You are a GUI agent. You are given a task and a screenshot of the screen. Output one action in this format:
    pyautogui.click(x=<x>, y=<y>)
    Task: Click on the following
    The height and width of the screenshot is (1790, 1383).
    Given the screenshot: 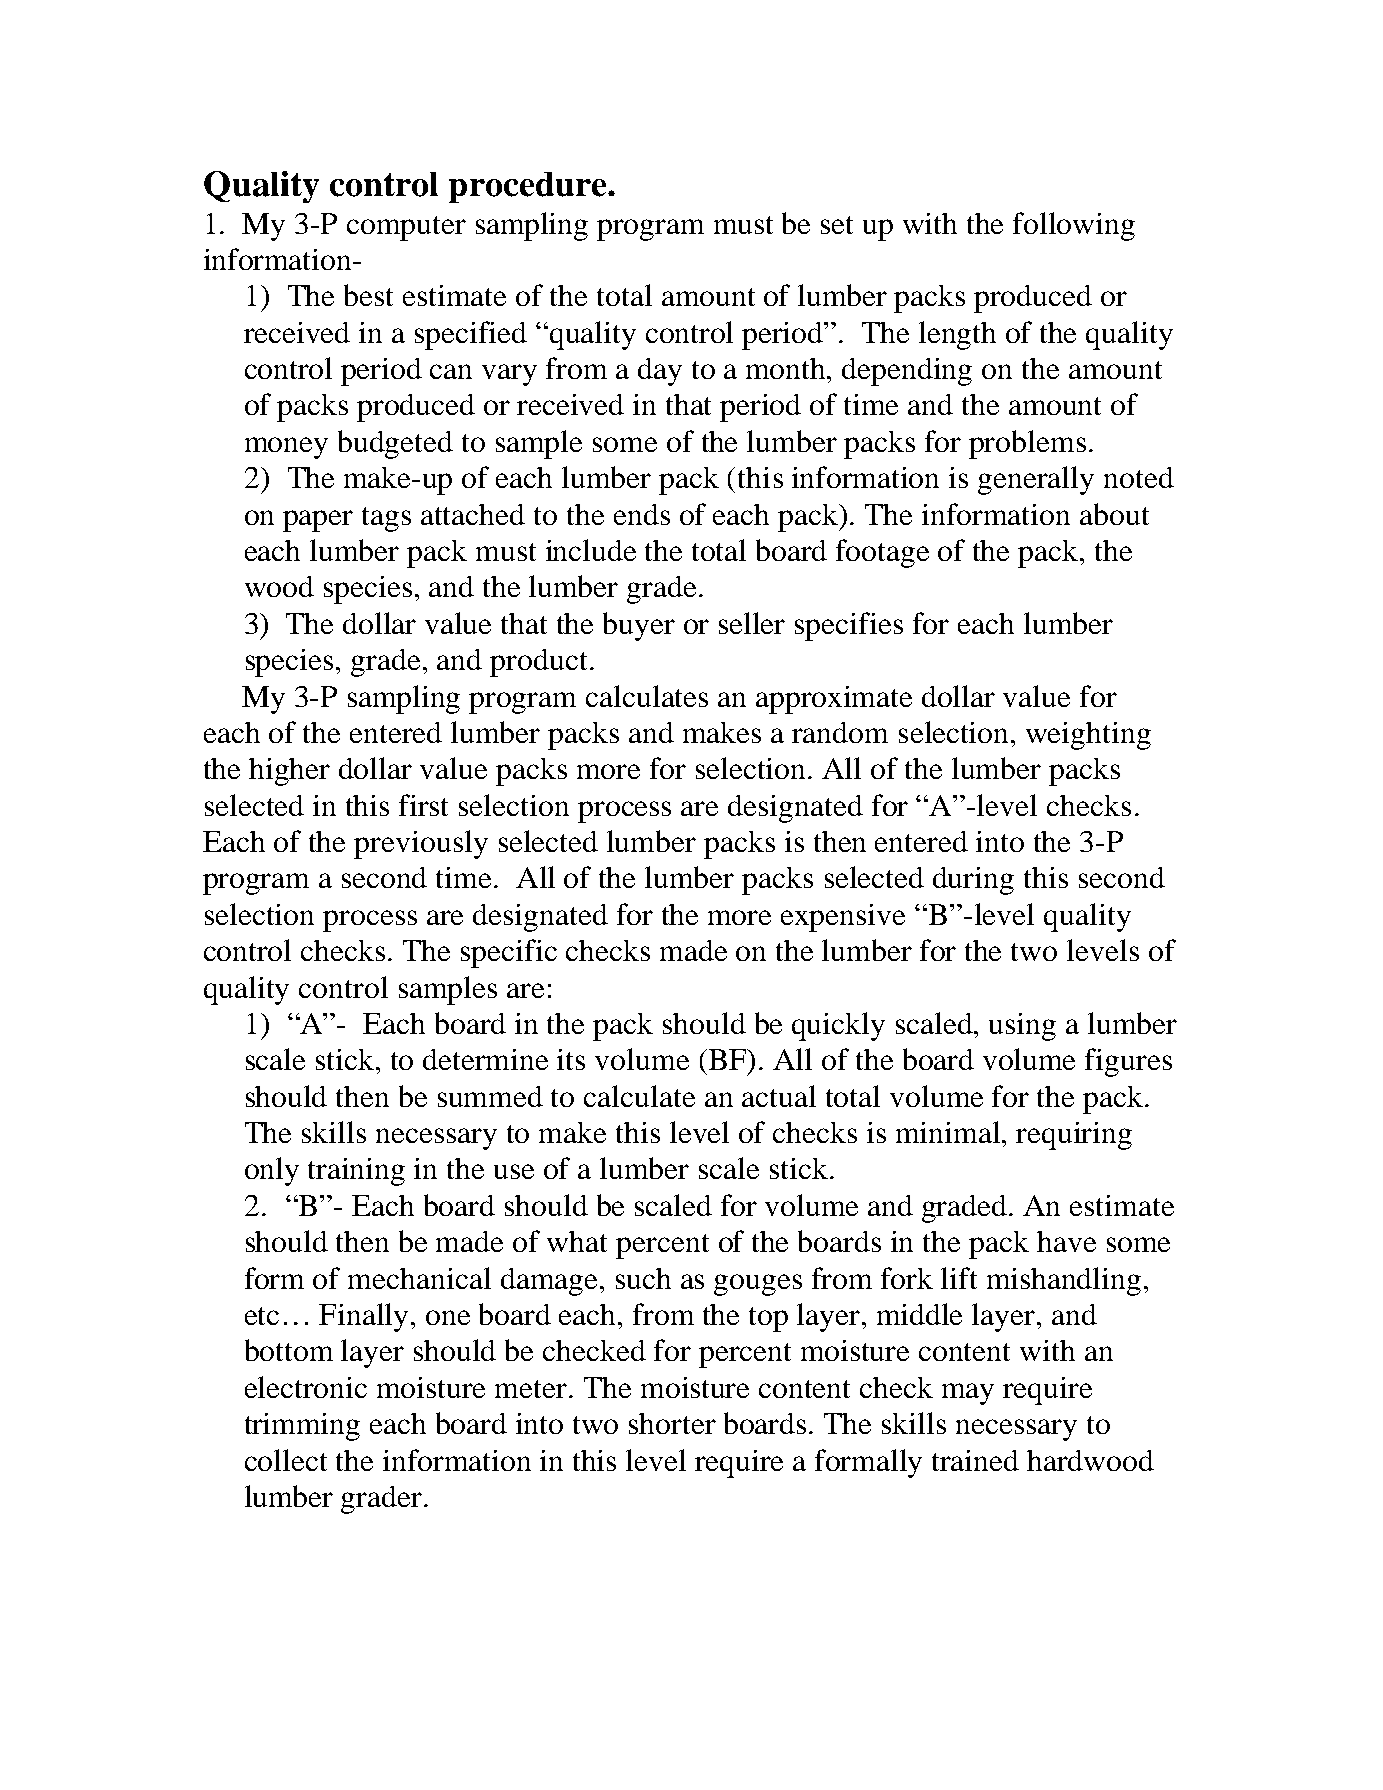 What is the action you would take?
    pyautogui.click(x=1074, y=226)
